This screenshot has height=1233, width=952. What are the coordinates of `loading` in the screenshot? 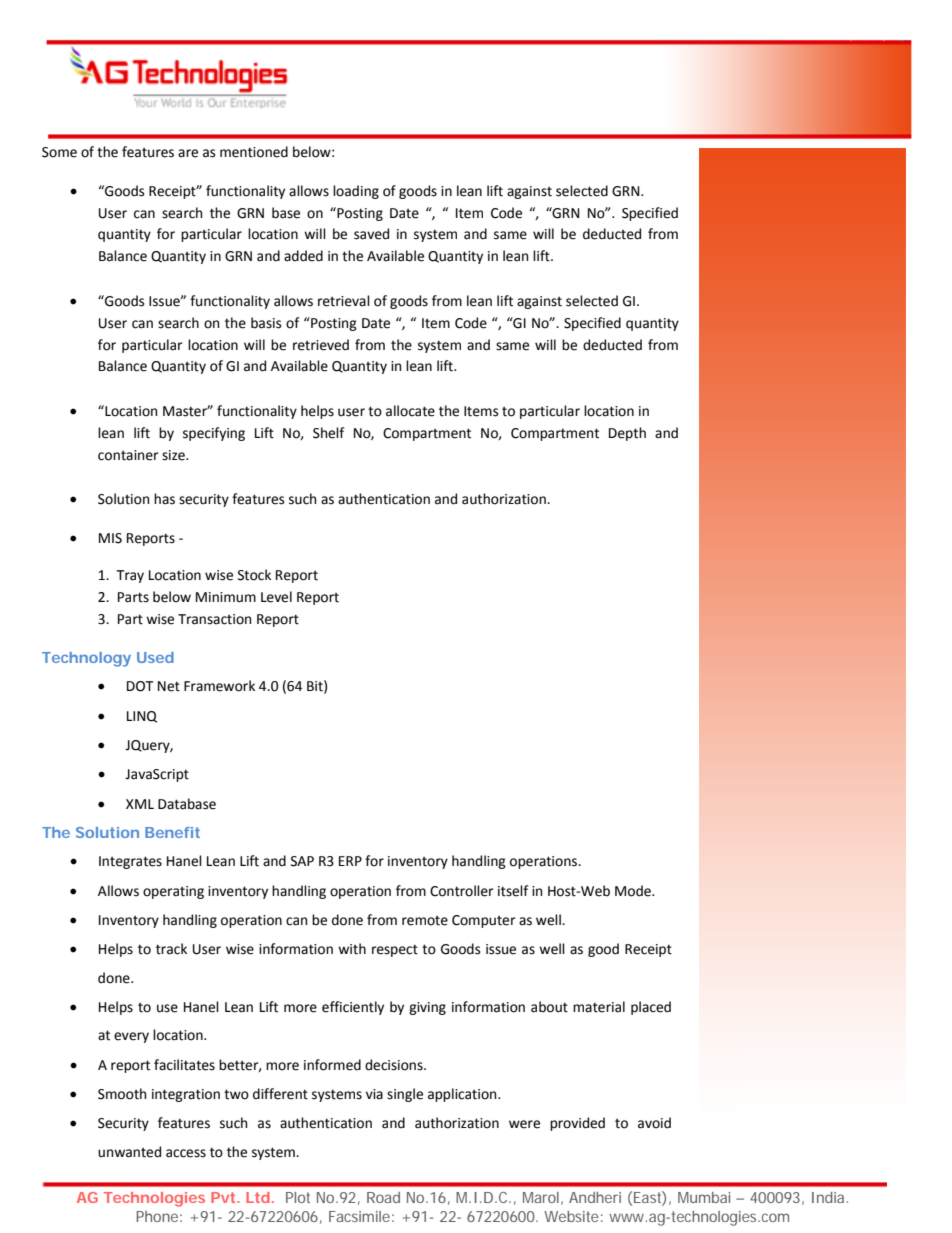 It's located at (356, 192).
